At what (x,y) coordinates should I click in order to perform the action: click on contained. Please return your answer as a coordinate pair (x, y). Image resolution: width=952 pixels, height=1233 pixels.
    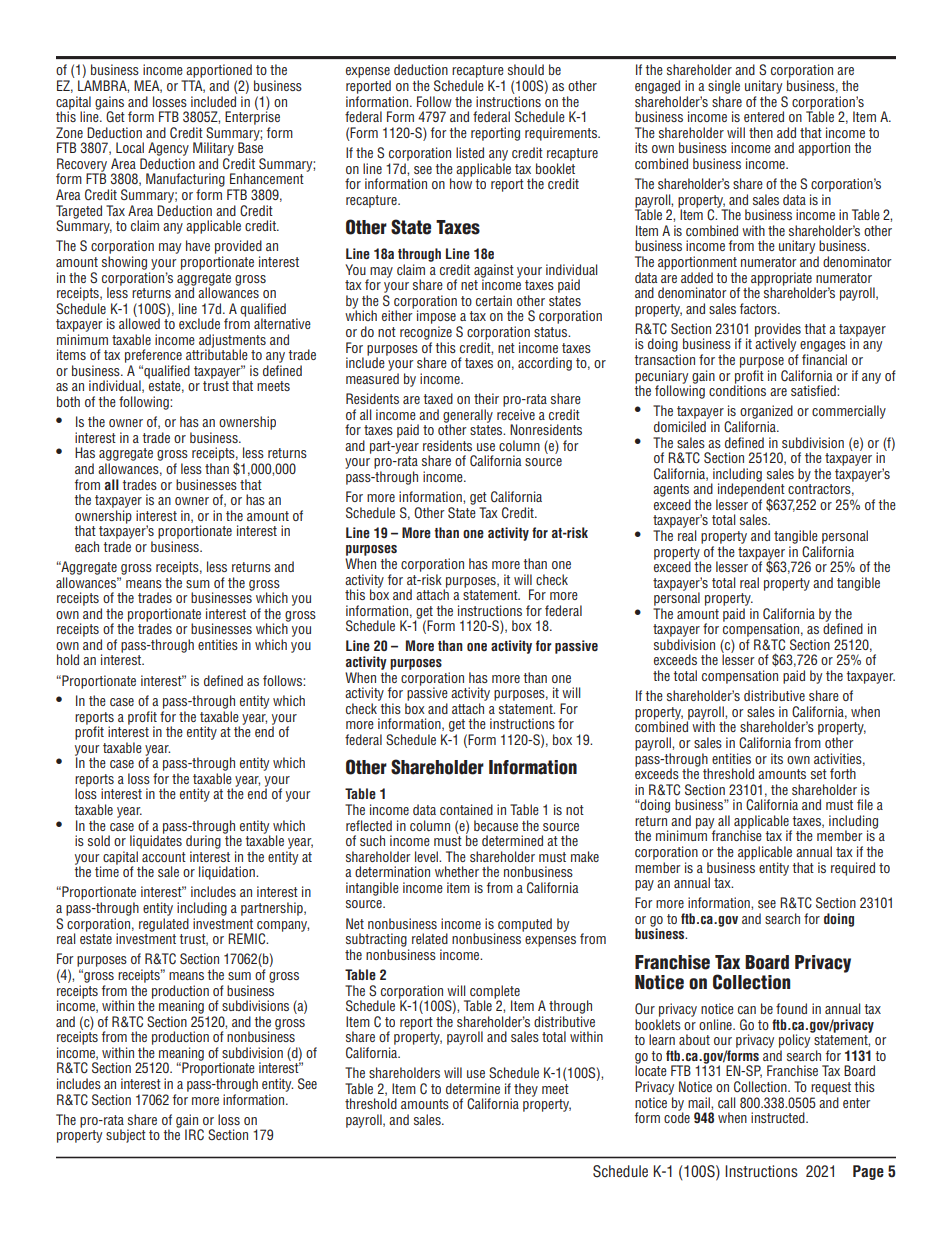
    Looking at the image, I should click on (466, 809).
